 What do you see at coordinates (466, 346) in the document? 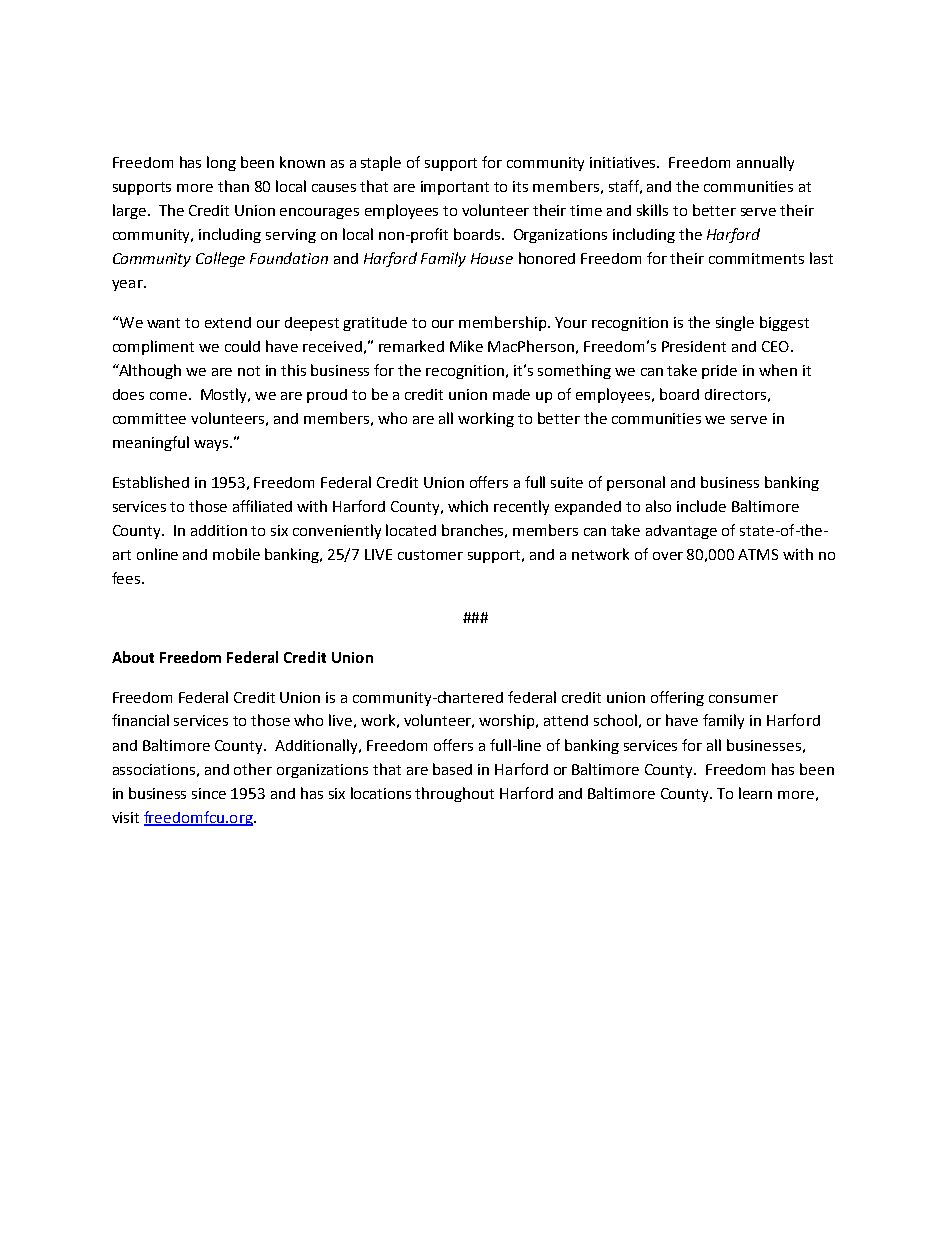
I see `Mike` at bounding box center [466, 346].
